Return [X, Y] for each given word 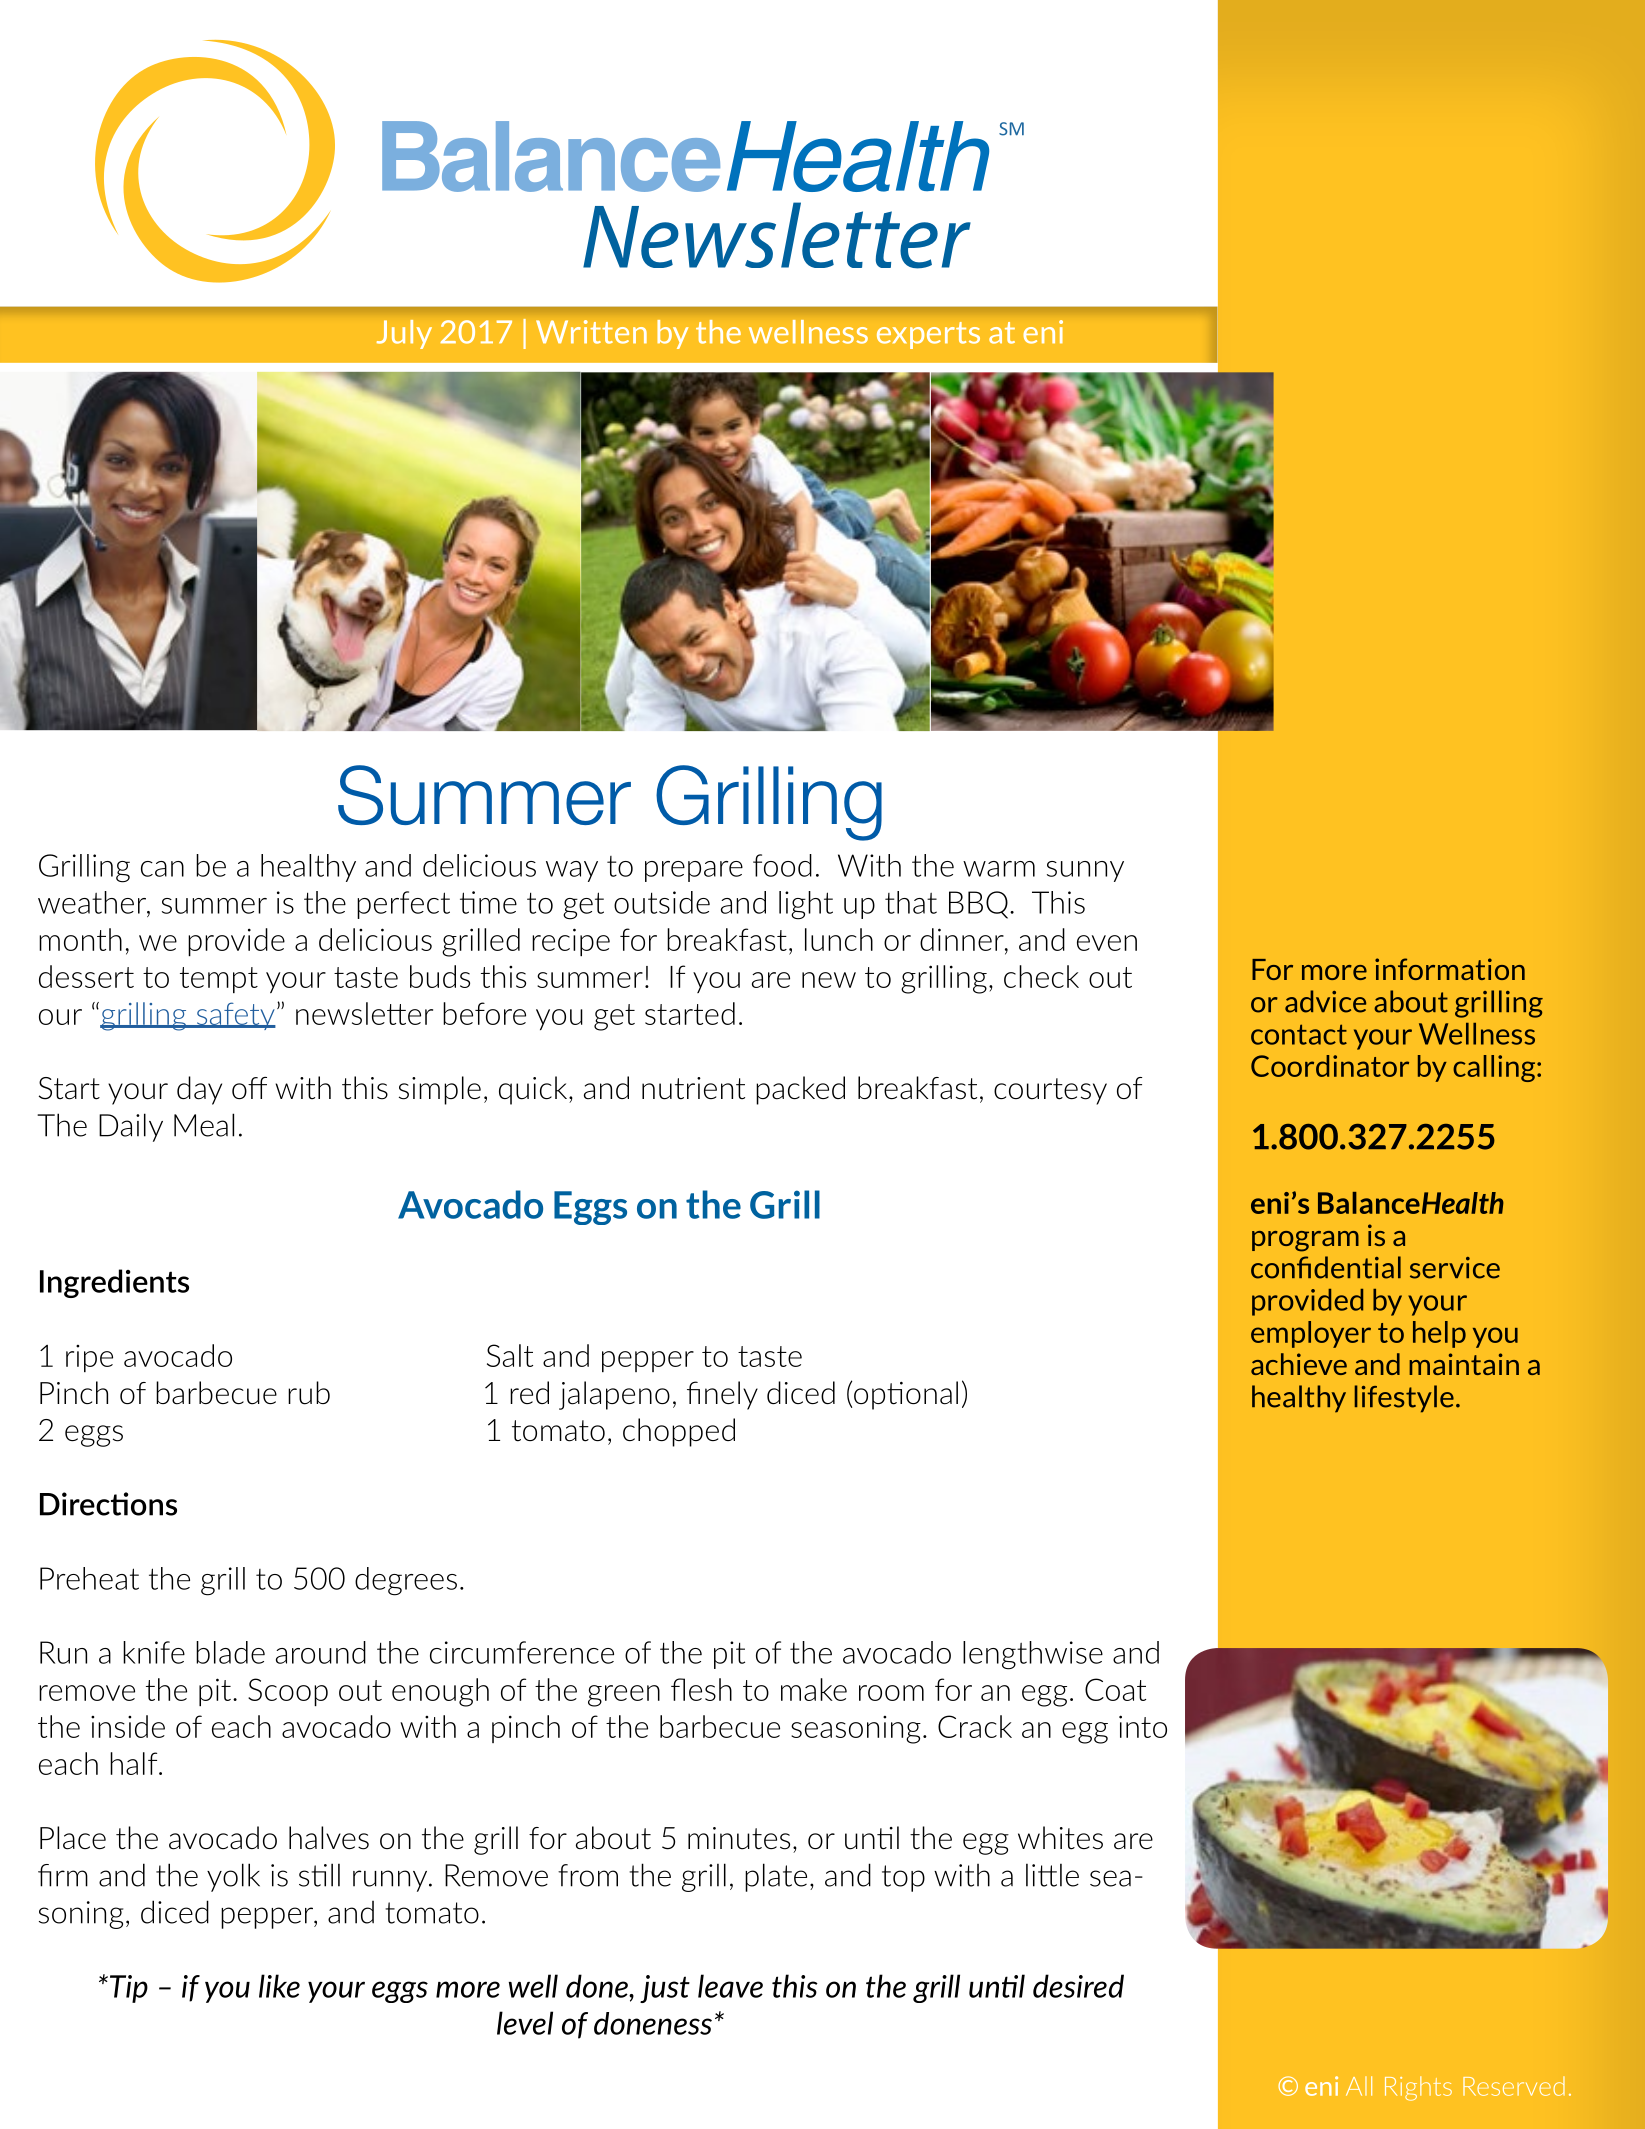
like [279, 1986]
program [1305, 1241]
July [404, 334]
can [162, 869]
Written [591, 332]
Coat [1115, 1689]
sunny [1085, 871]
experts [928, 335]
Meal [204, 1125]
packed [800, 1090]
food [782, 865]
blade [230, 1652]
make [814, 1689]
